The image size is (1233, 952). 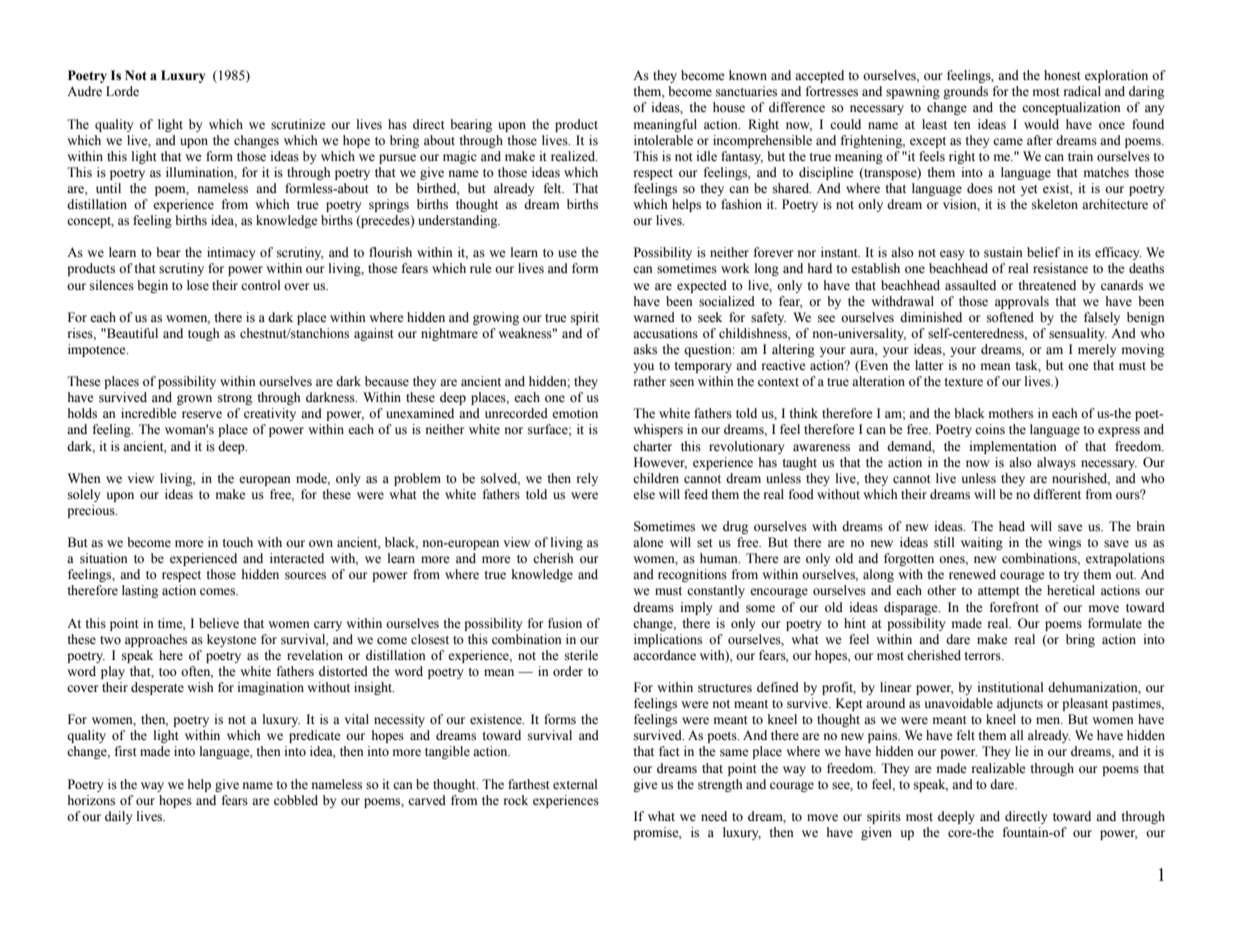 I want to click on radical, so click(x=1082, y=91).
